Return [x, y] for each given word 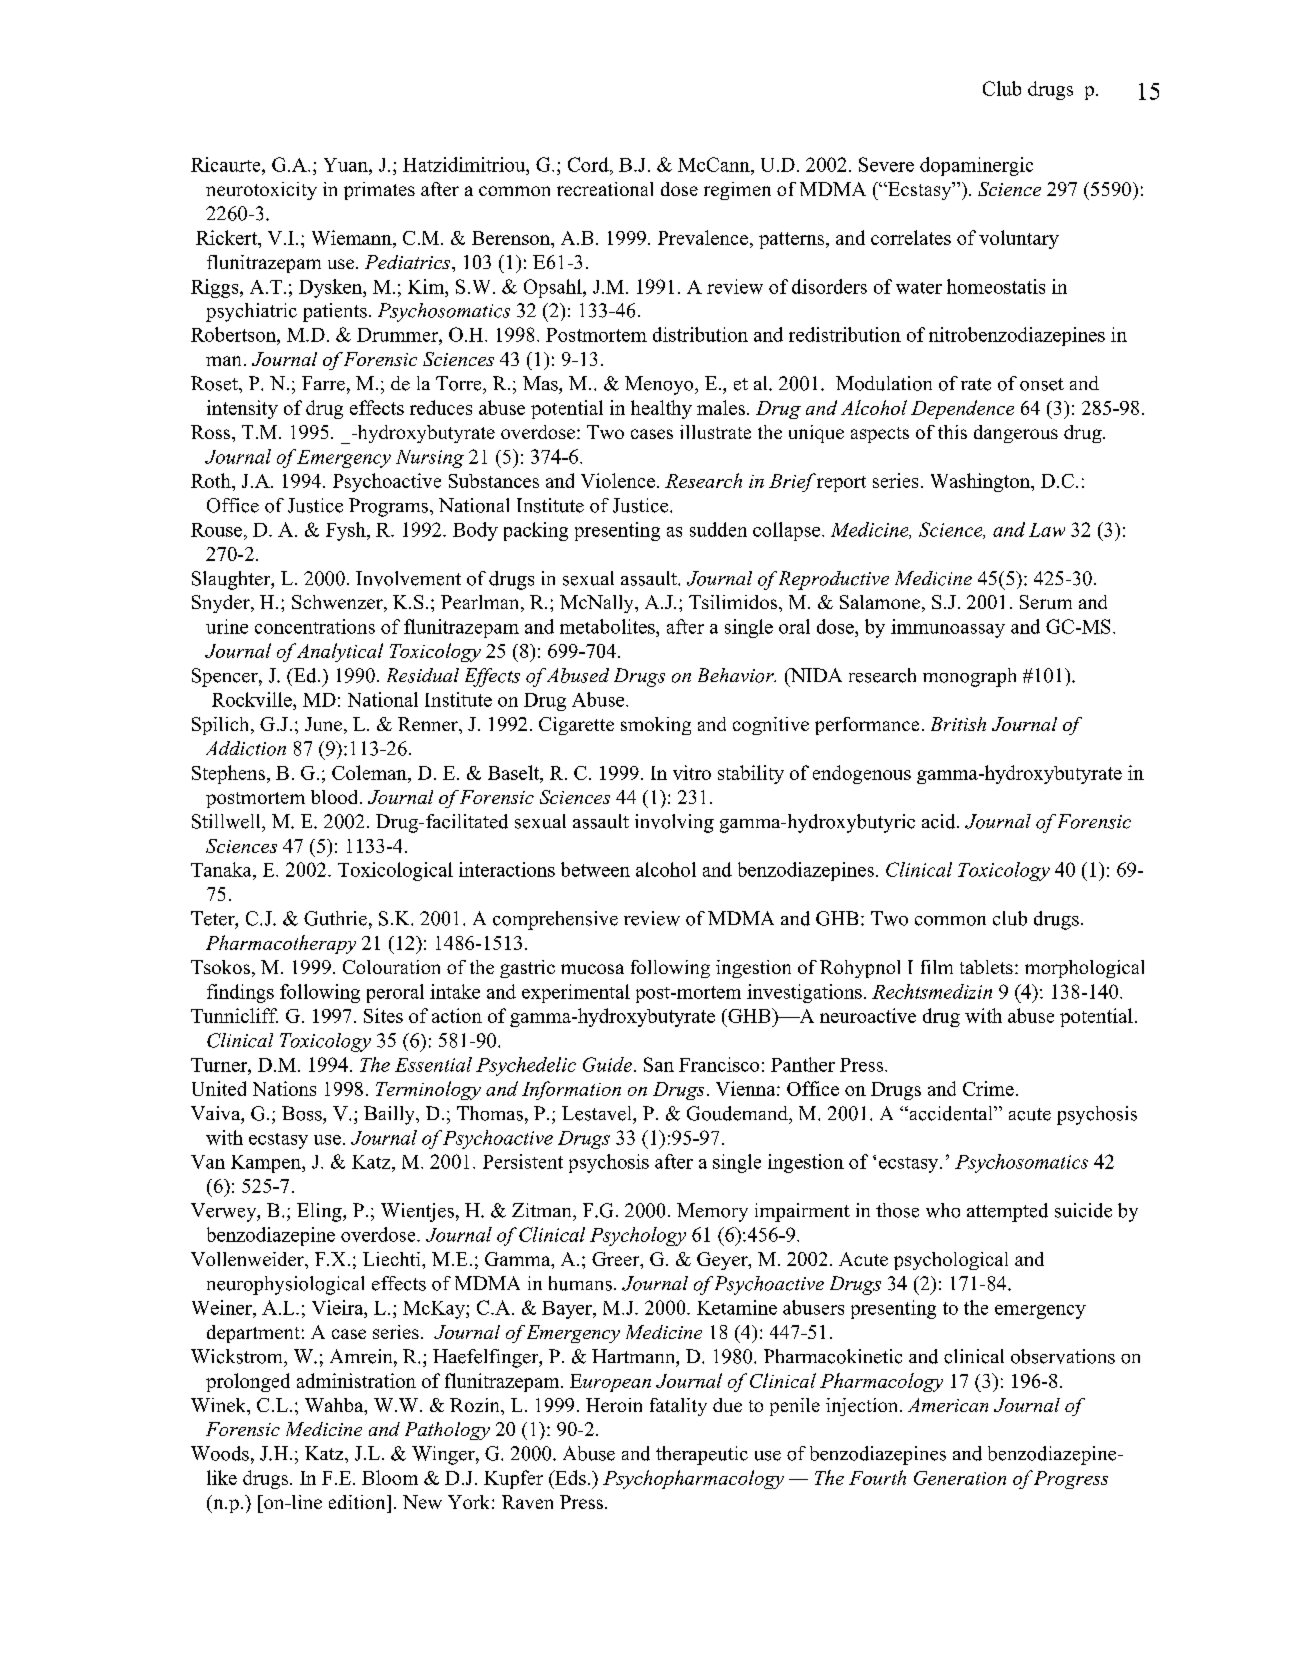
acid [940, 821]
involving [674, 823]
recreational [605, 189]
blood [336, 797]
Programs [388, 507]
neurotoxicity [261, 191]
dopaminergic [976, 166]
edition [358, 1502]
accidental [951, 1113]
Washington [981, 482]
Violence [618, 480]
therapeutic [702, 1455]
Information [571, 1090]
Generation [960, 1478]
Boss [303, 1113]
